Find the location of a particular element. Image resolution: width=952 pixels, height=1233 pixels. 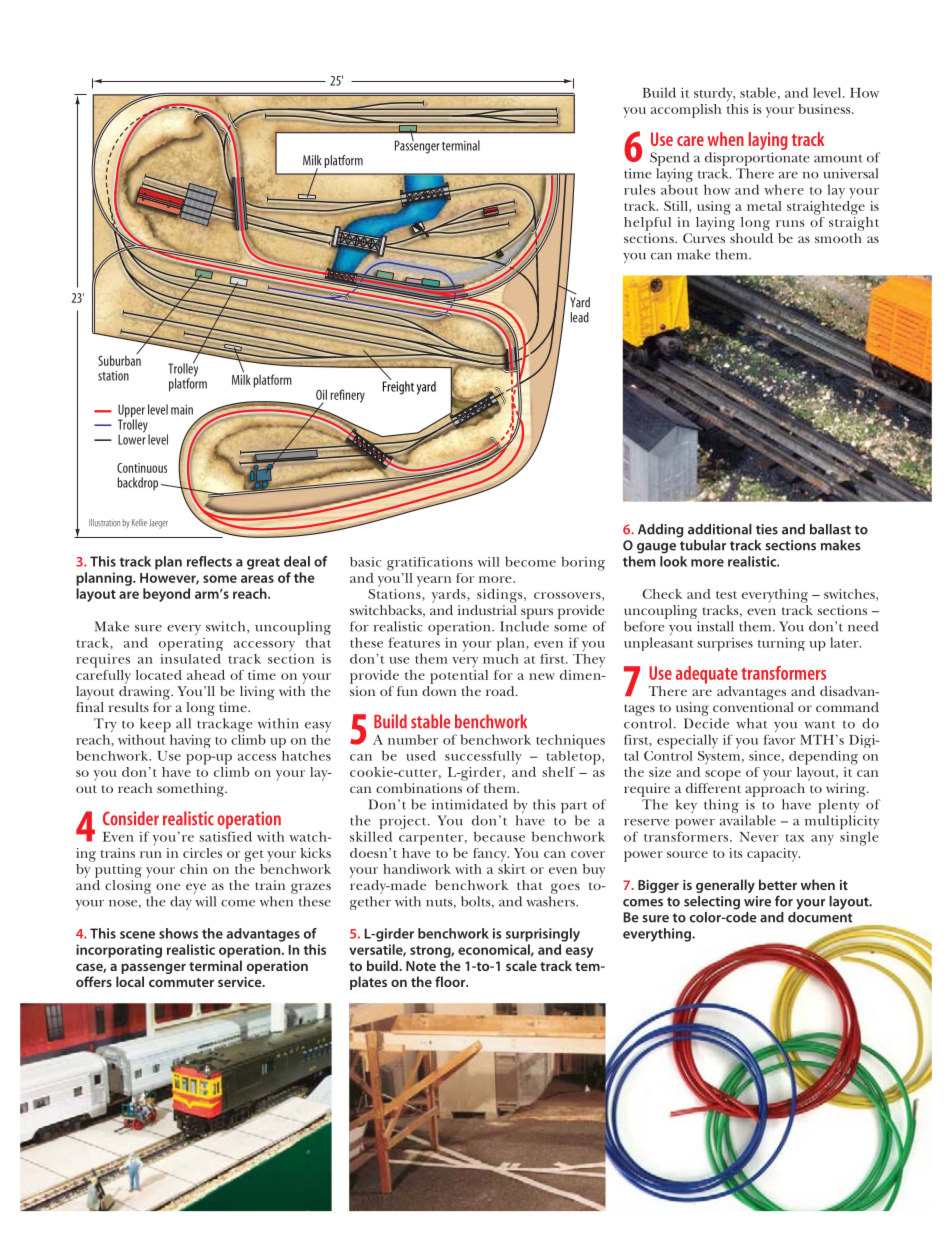

scale is located at coordinates (521, 965).
